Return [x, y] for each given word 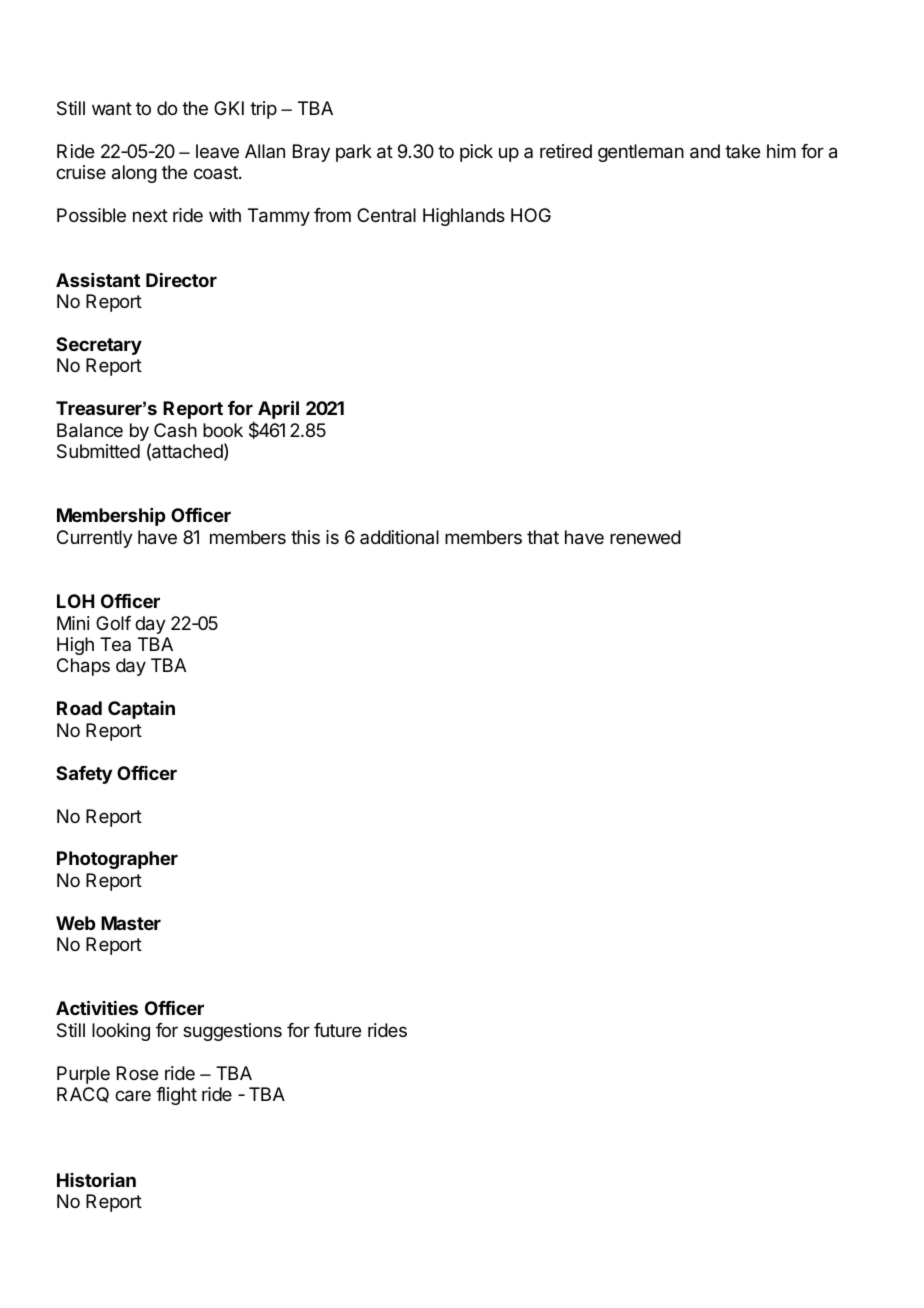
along [134, 174]
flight [176, 1096]
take [742, 151]
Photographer [117, 860]
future [337, 1030]
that [543, 537]
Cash [175, 430]
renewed [645, 537]
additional [399, 537]
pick [476, 153]
